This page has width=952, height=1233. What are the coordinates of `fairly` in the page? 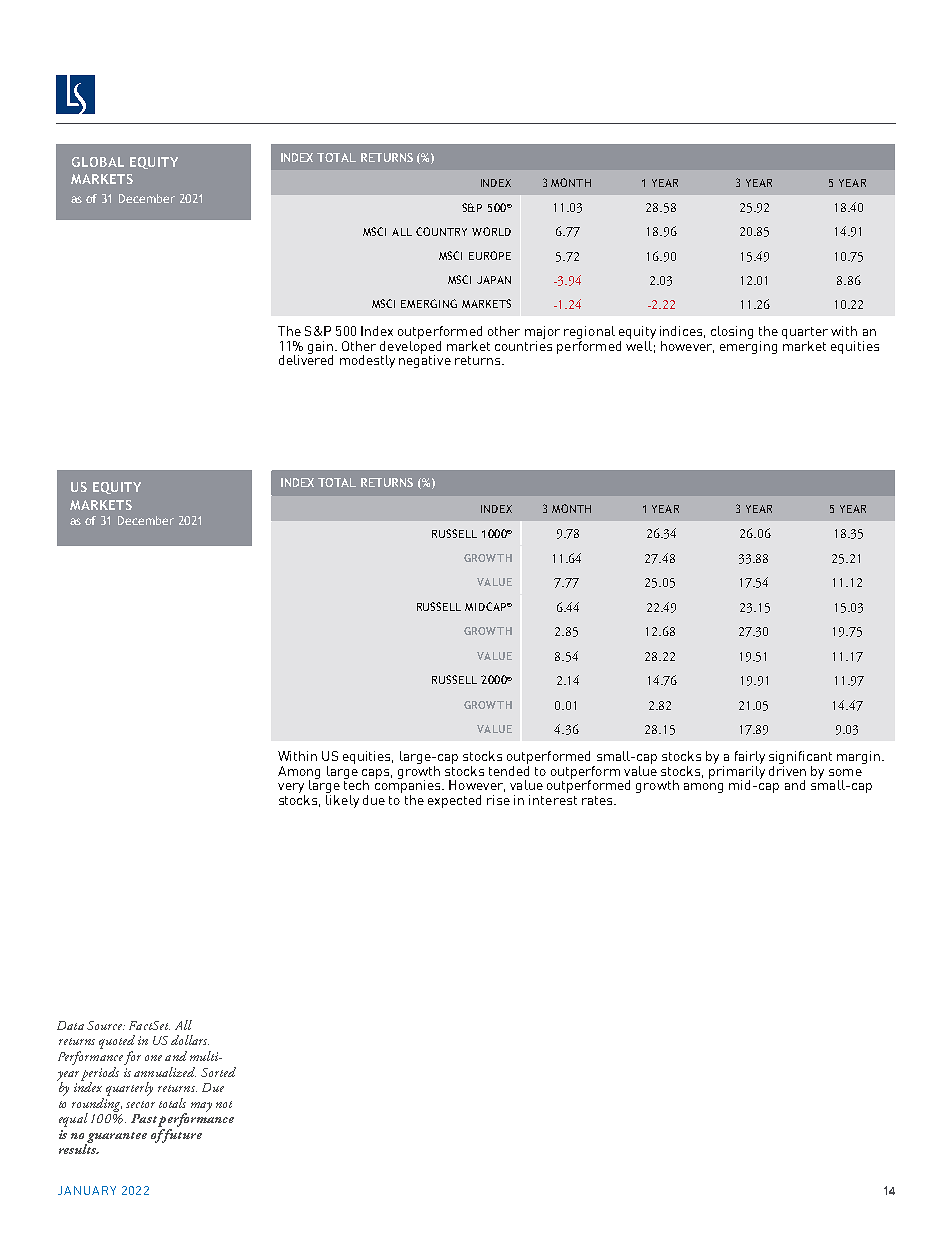 It's located at (750, 757).
